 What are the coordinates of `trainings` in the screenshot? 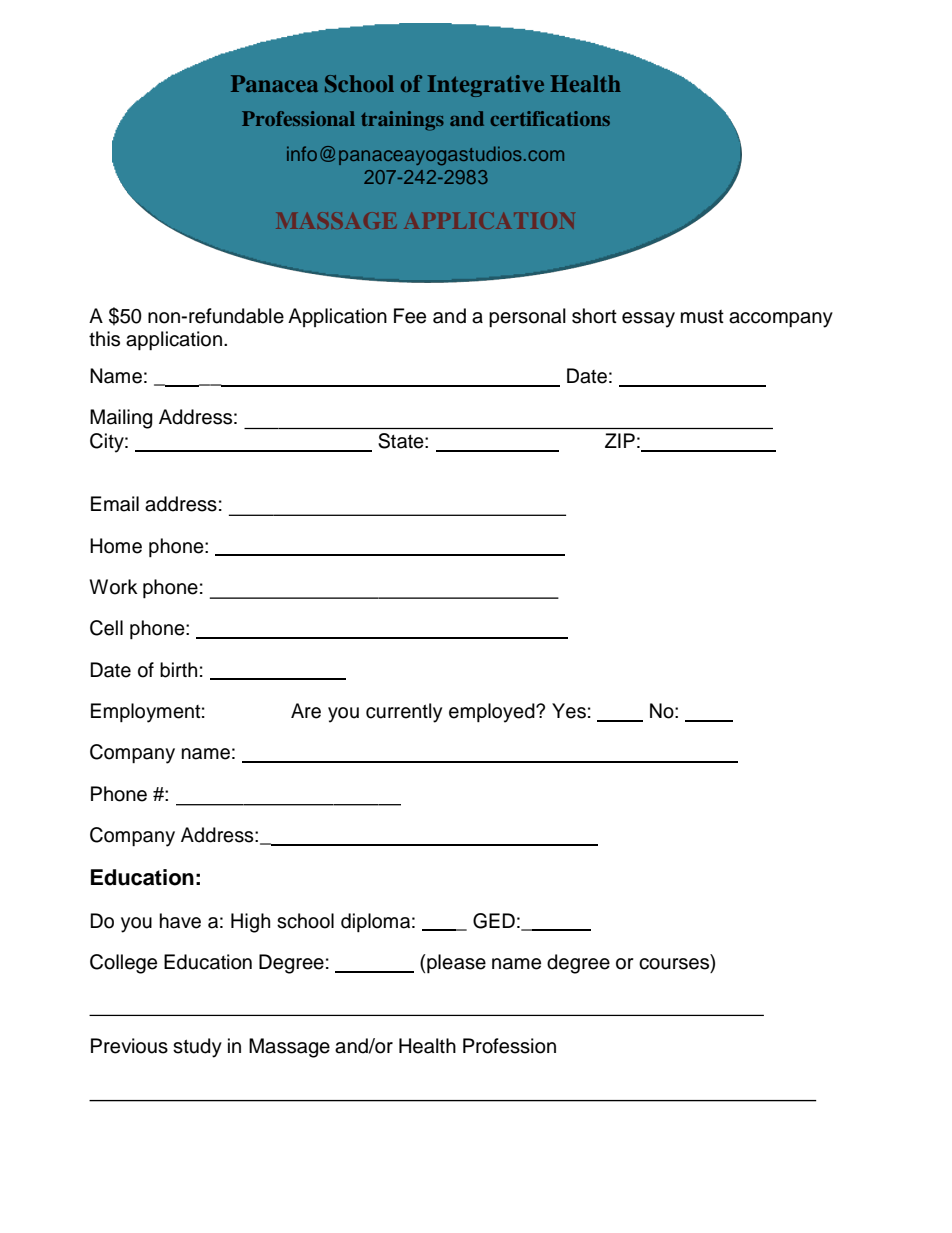 It's located at (402, 121).
